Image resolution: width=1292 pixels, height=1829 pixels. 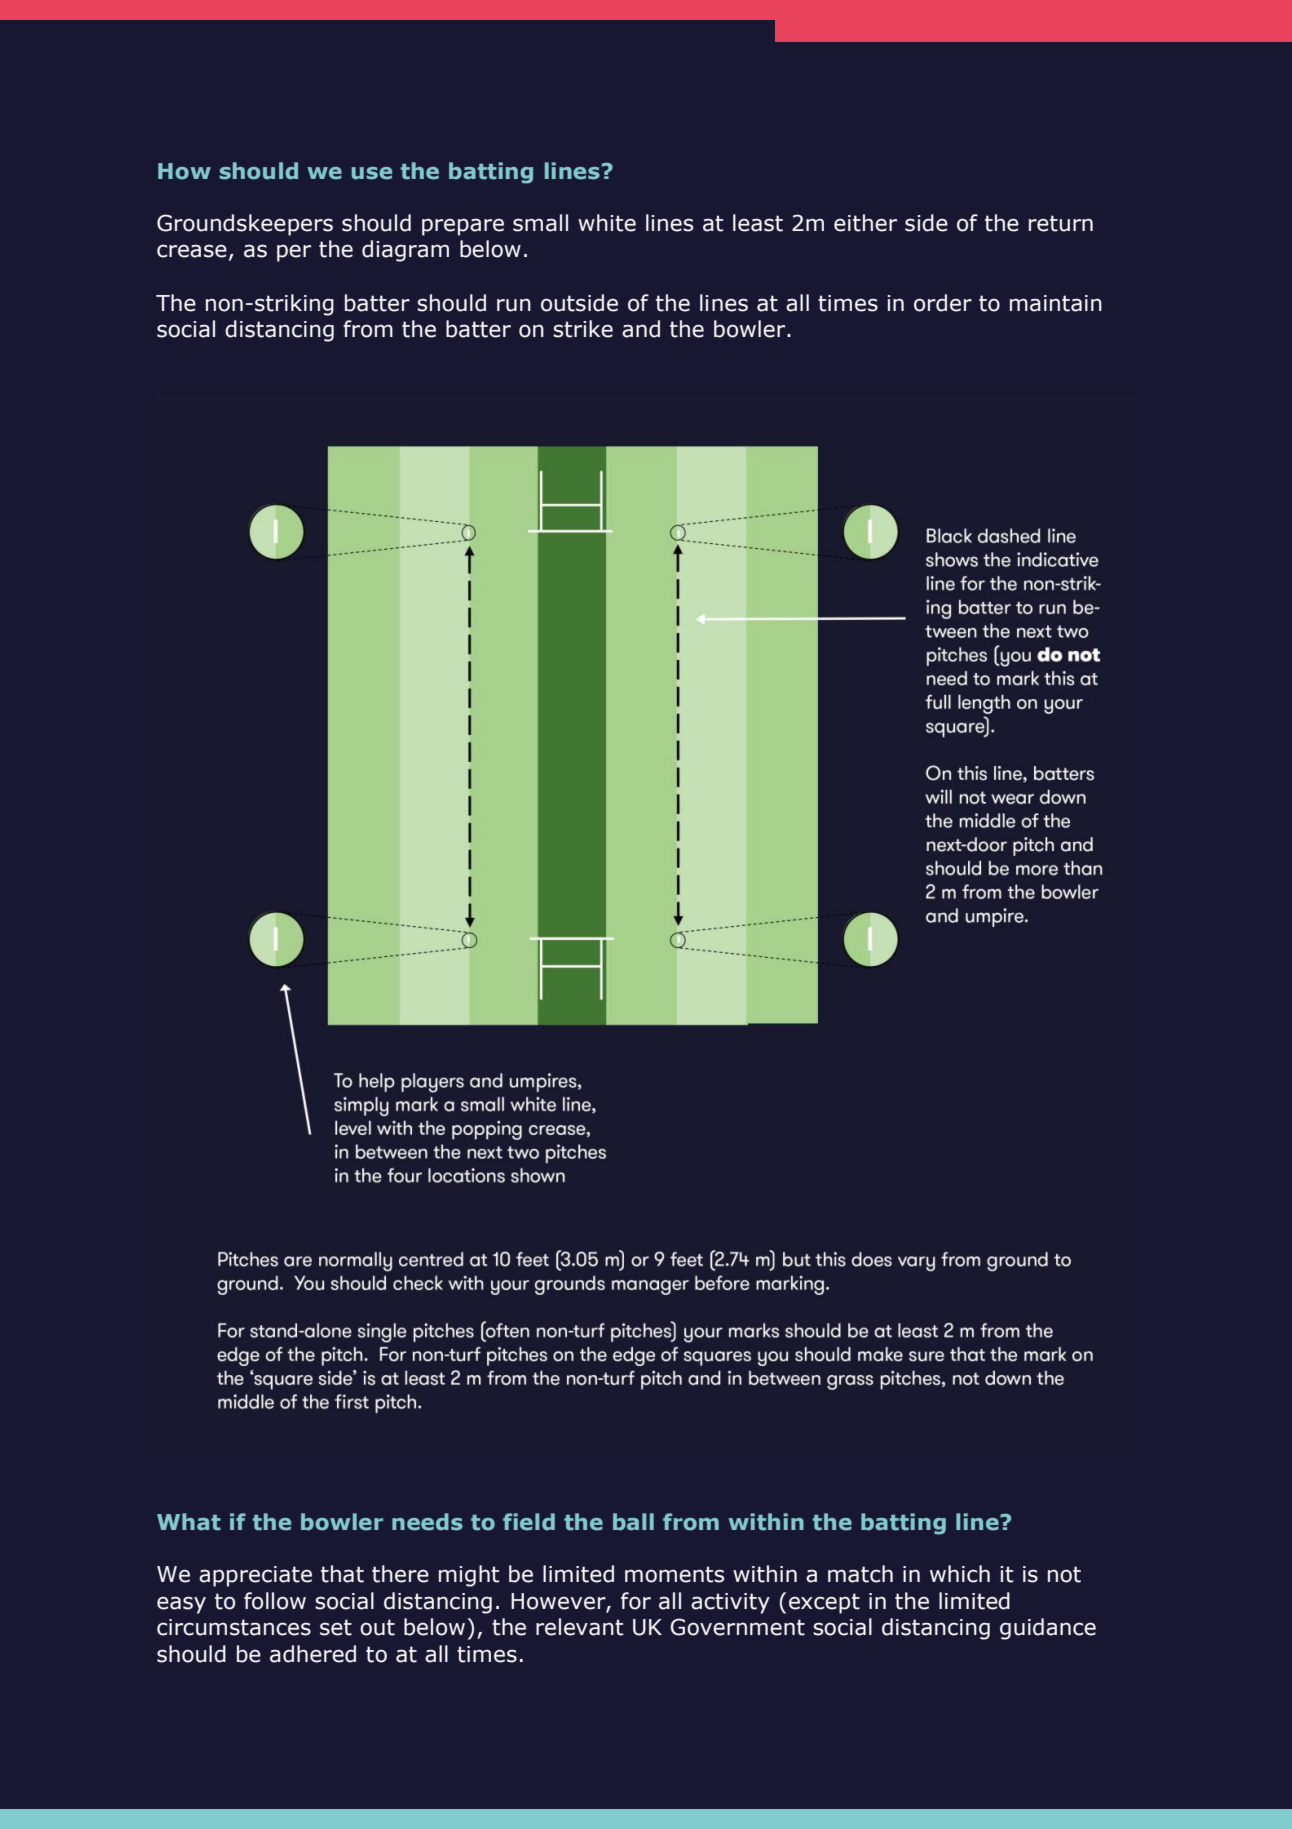 What do you see at coordinates (583, 329) in the screenshot?
I see `strike` at bounding box center [583, 329].
